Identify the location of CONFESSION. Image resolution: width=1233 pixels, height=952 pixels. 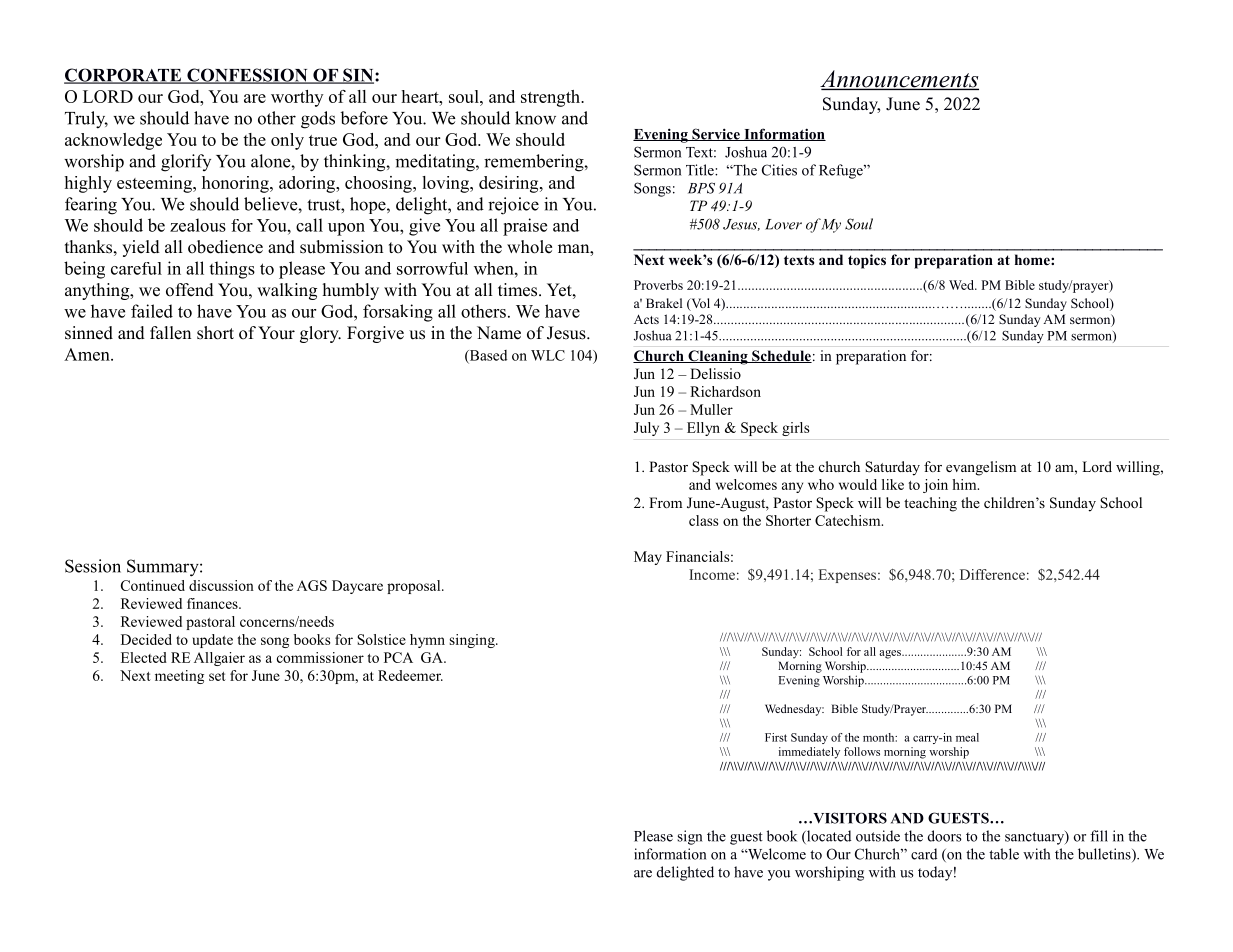
(247, 76).
